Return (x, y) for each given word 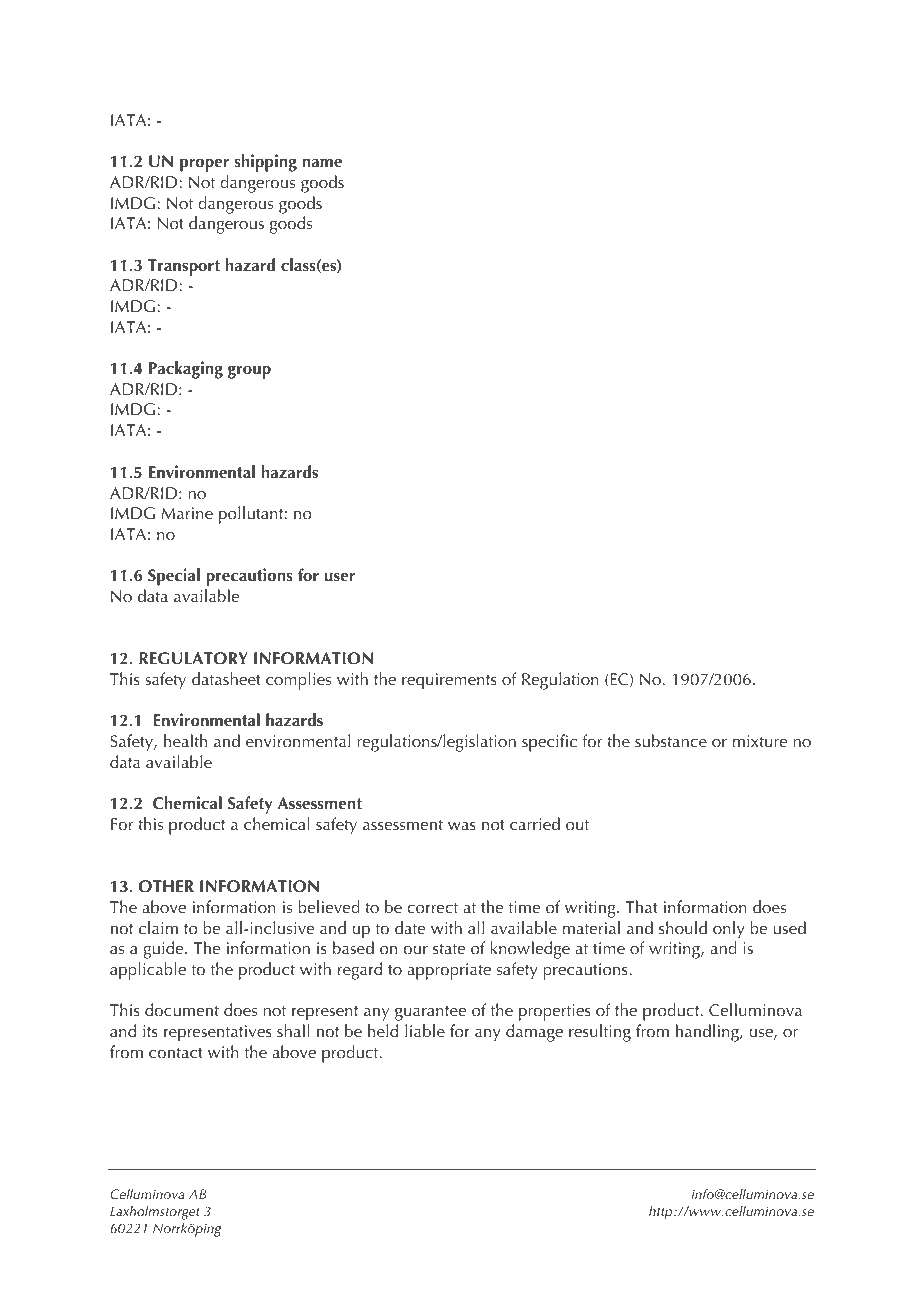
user (340, 577)
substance (671, 740)
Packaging (186, 370)
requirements (449, 681)
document (182, 1009)
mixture (760, 741)
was (462, 826)
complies (298, 681)
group (249, 372)
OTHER (166, 886)
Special (174, 577)
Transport (184, 267)
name (322, 163)
